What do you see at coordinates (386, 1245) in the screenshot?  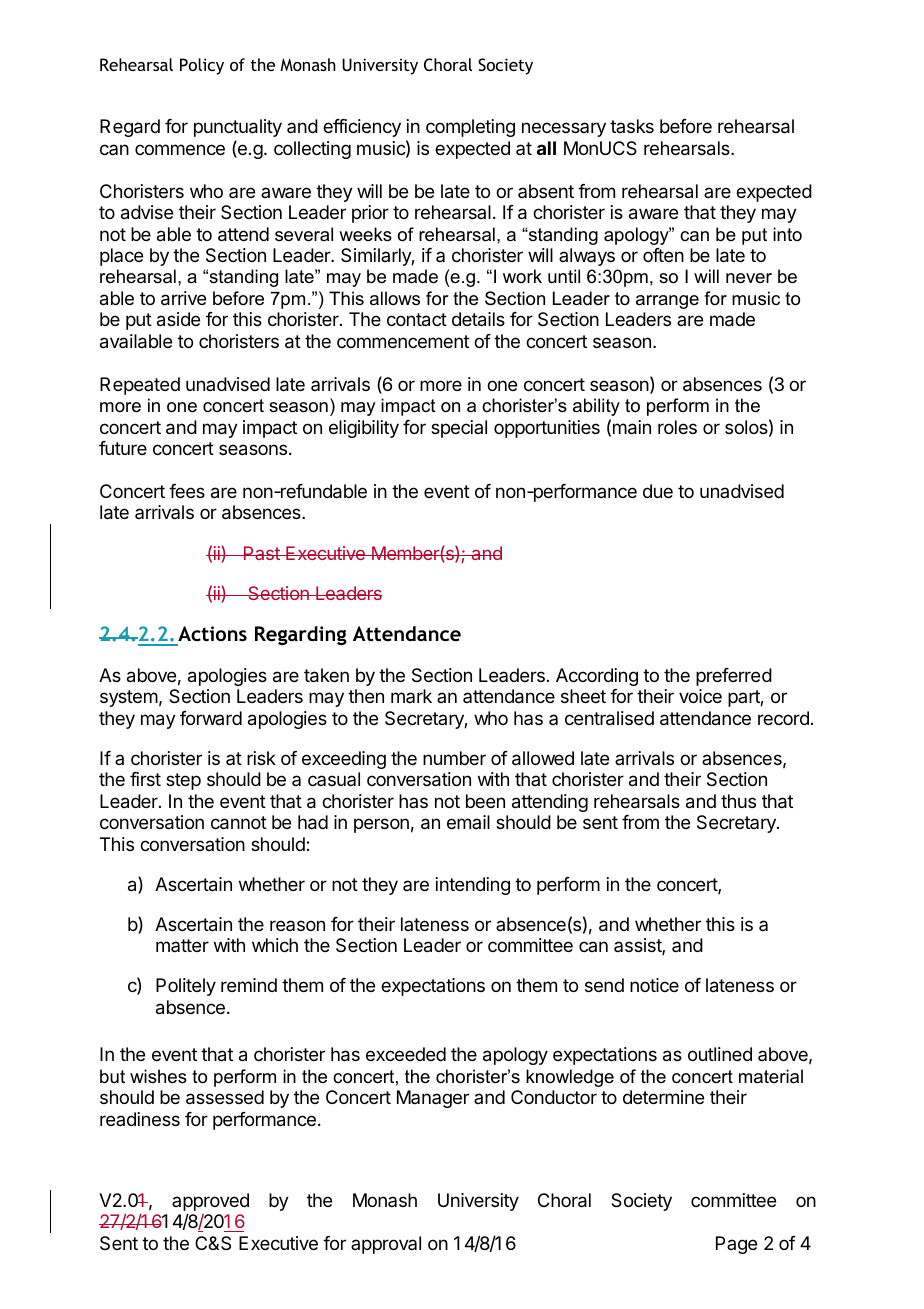 I see `approval` at bounding box center [386, 1245].
